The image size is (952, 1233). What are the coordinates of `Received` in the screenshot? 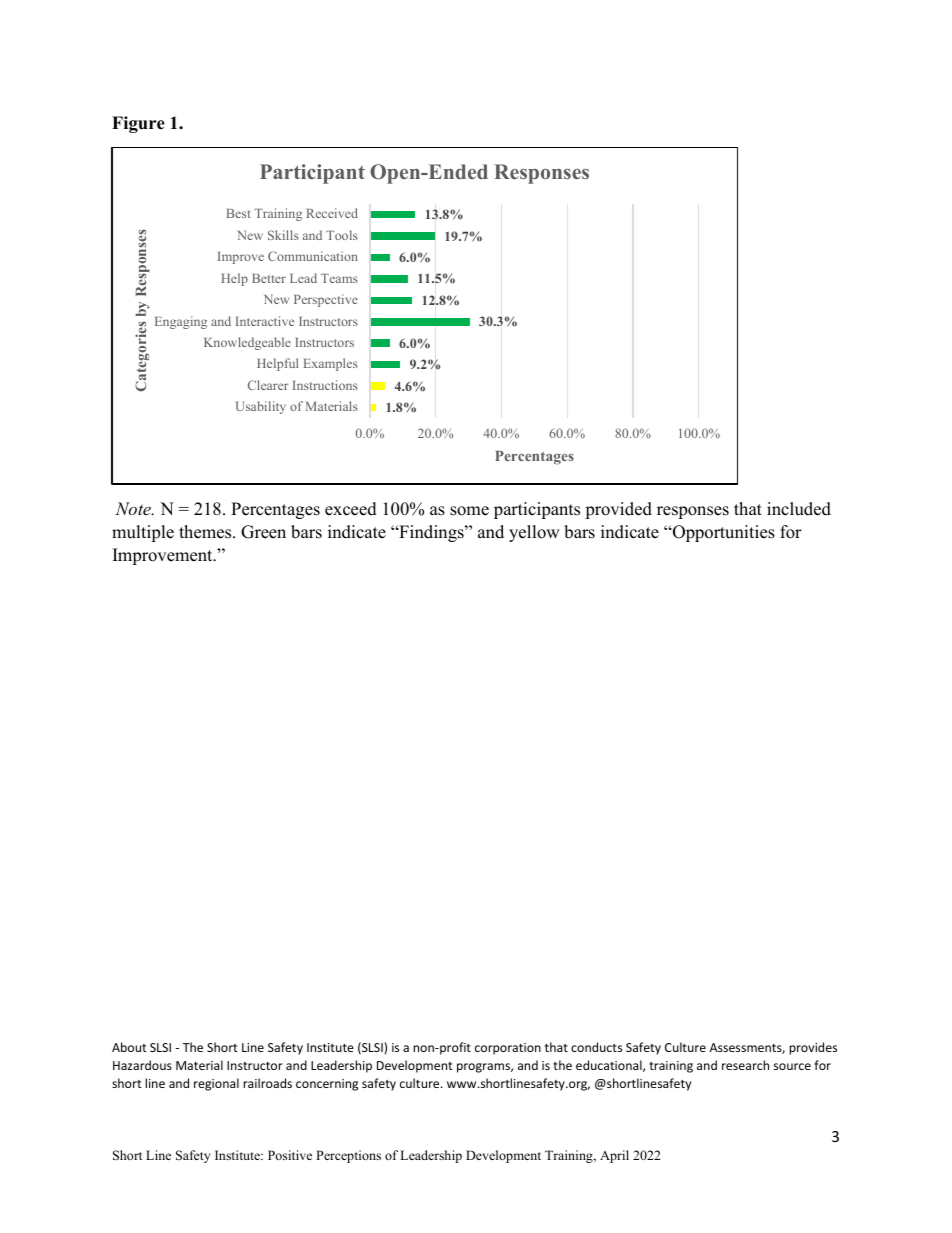 It's located at (332, 213).
